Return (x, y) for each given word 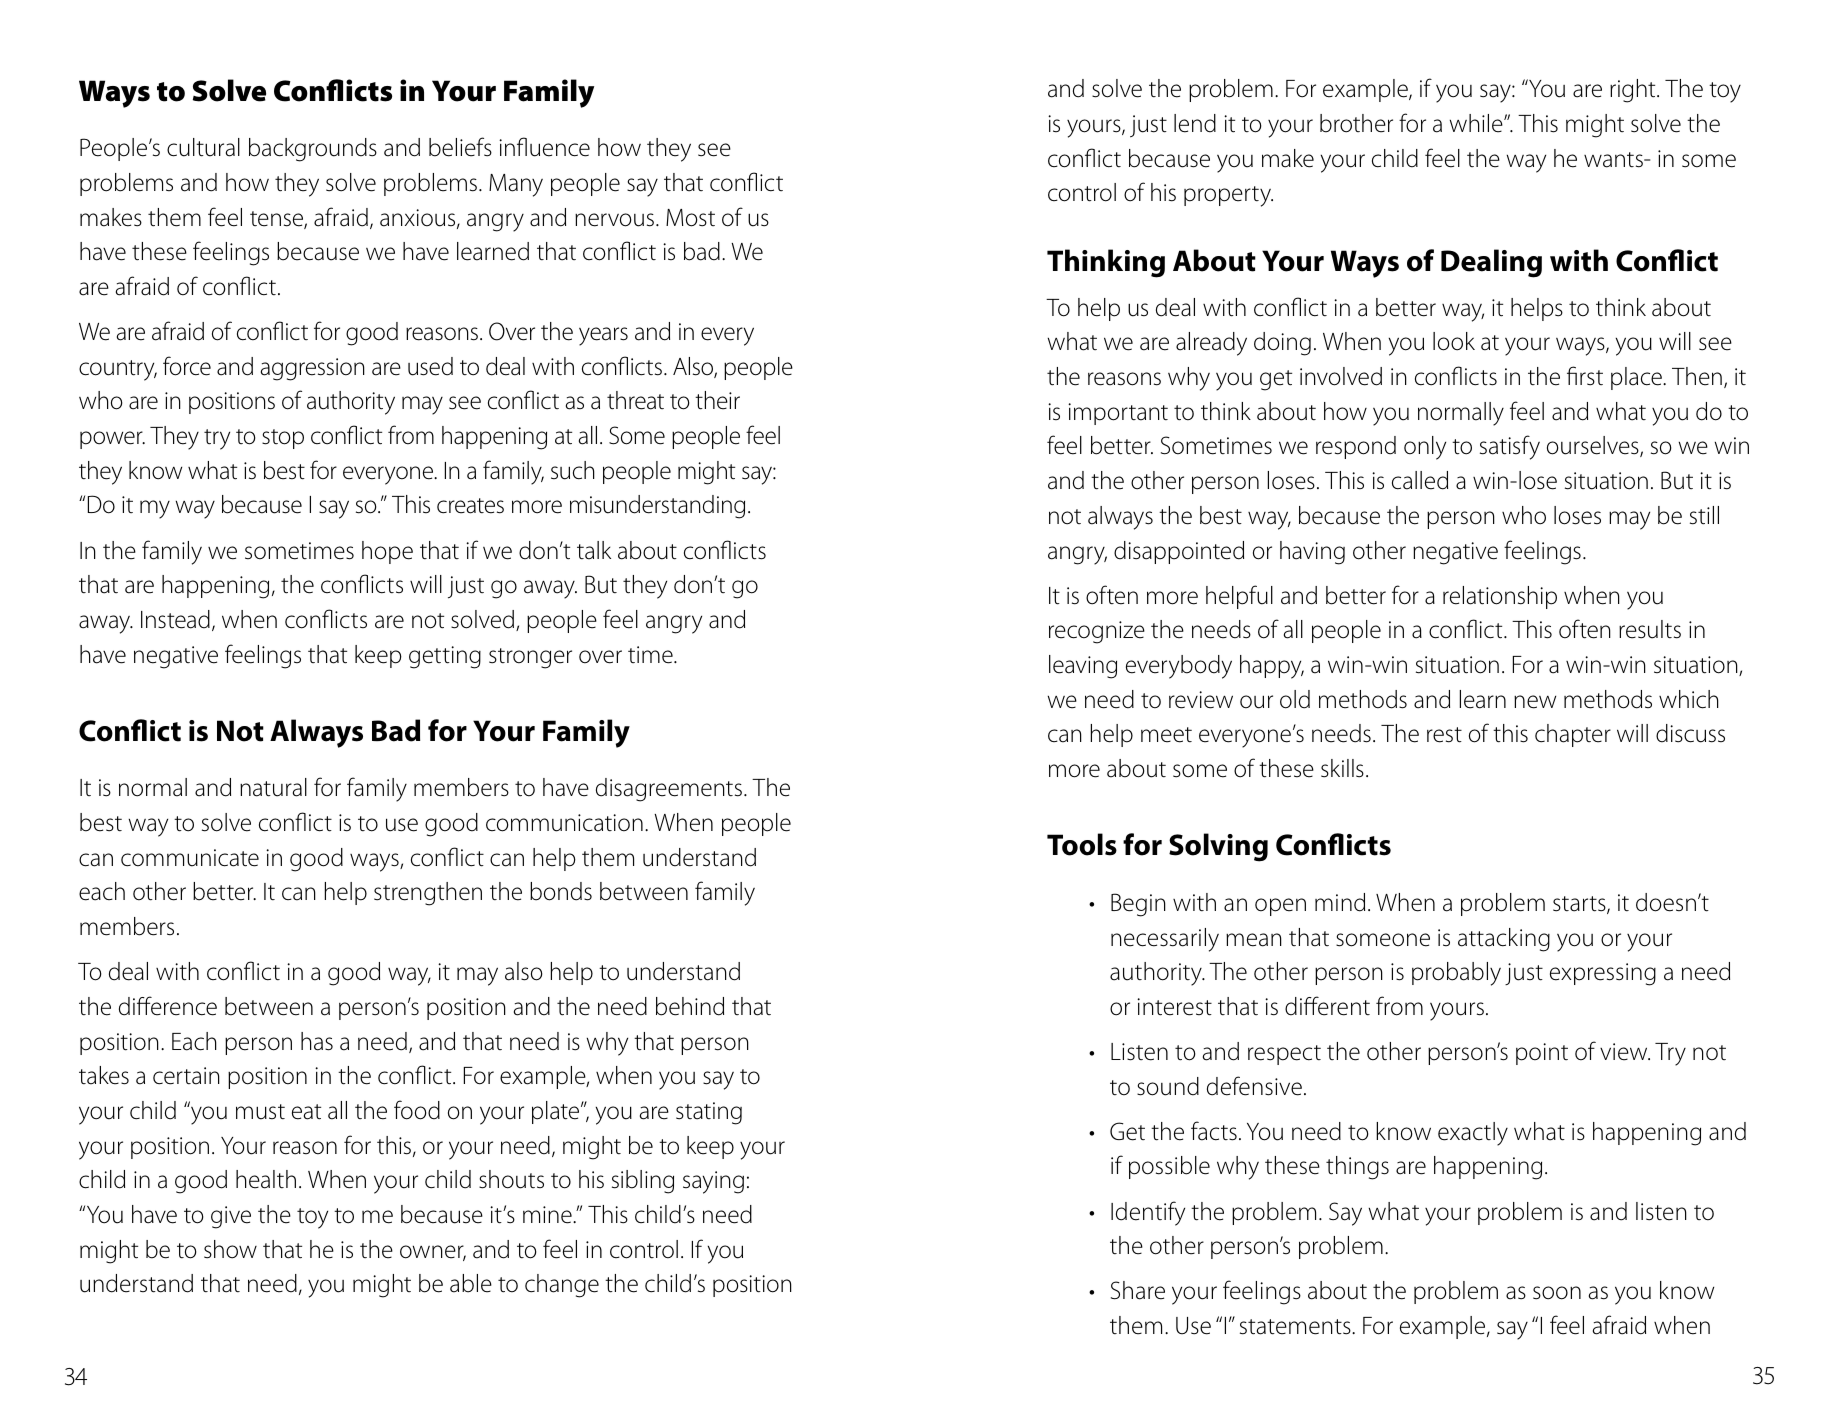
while (1477, 123)
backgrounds (313, 150)
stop (283, 439)
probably (1456, 974)
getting (445, 657)
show (230, 1249)
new (1535, 702)
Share (1138, 1290)
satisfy (1510, 447)
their (717, 400)
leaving (1083, 667)
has (317, 1041)
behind (690, 1006)
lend (1195, 123)
